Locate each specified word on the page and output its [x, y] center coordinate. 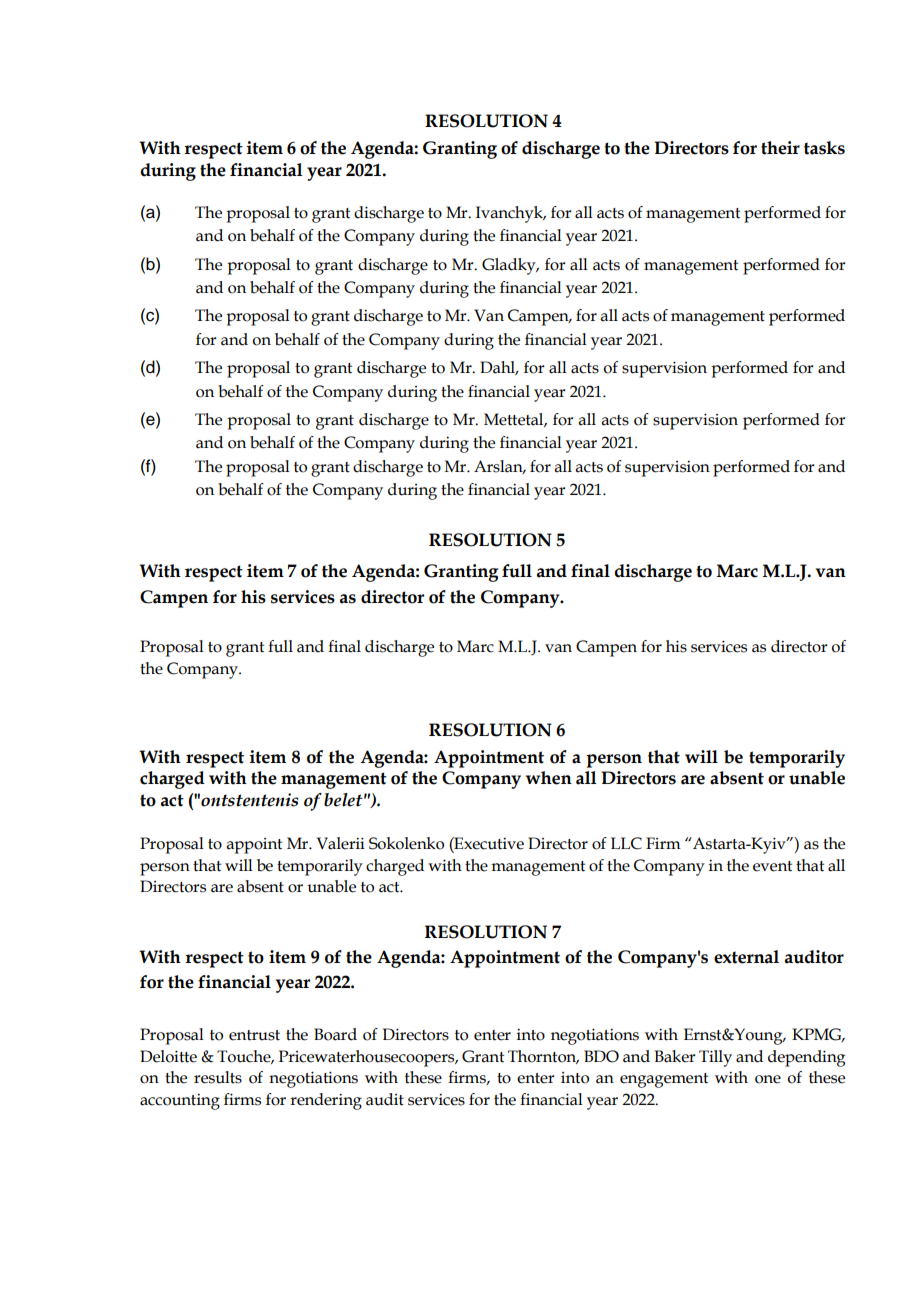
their [780, 148]
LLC [626, 843]
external [746, 957]
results [218, 1077]
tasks [824, 148]
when [549, 778]
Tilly [715, 1058]
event [772, 866]
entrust [254, 1035]
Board [335, 1034]
